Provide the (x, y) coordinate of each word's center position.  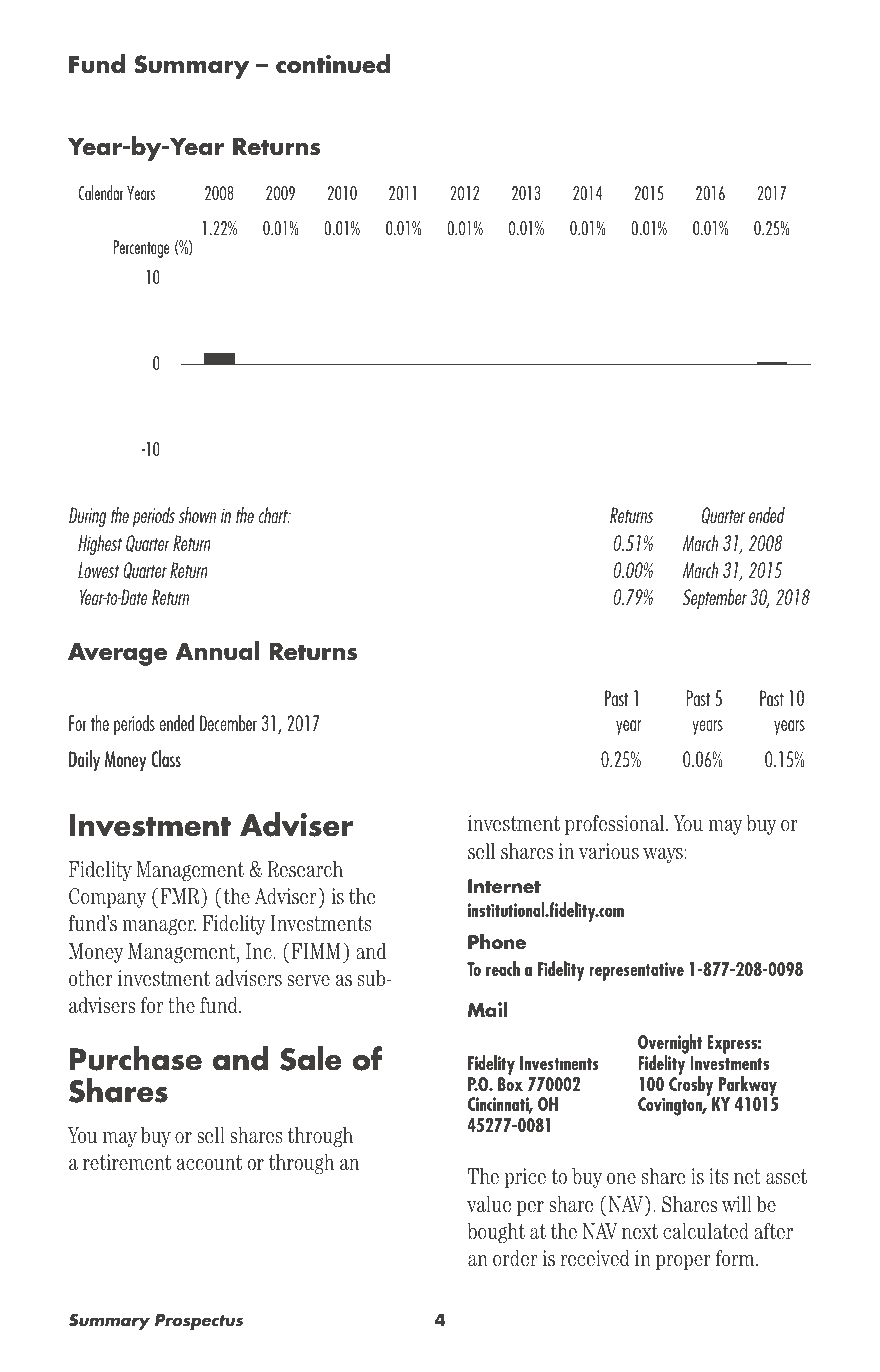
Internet (504, 886)
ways (664, 855)
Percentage (141, 249)
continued (333, 64)
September (715, 598)
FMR (180, 896)
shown (197, 514)
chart (275, 514)
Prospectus (199, 1322)
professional (616, 825)
